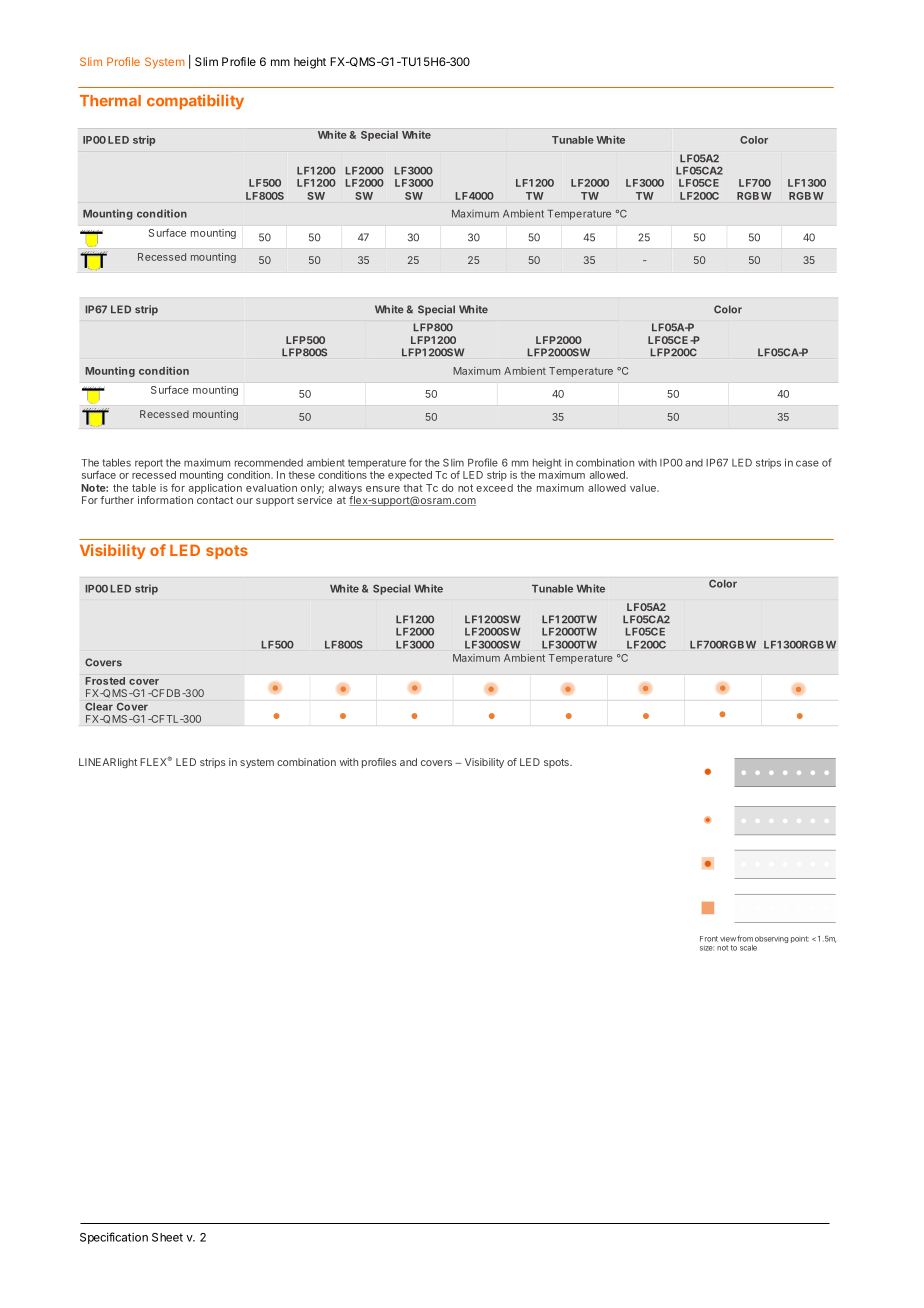 This image has height=1308, width=924. Describe the element at coordinates (748, 948) in the image. I see `scale` at that location.
